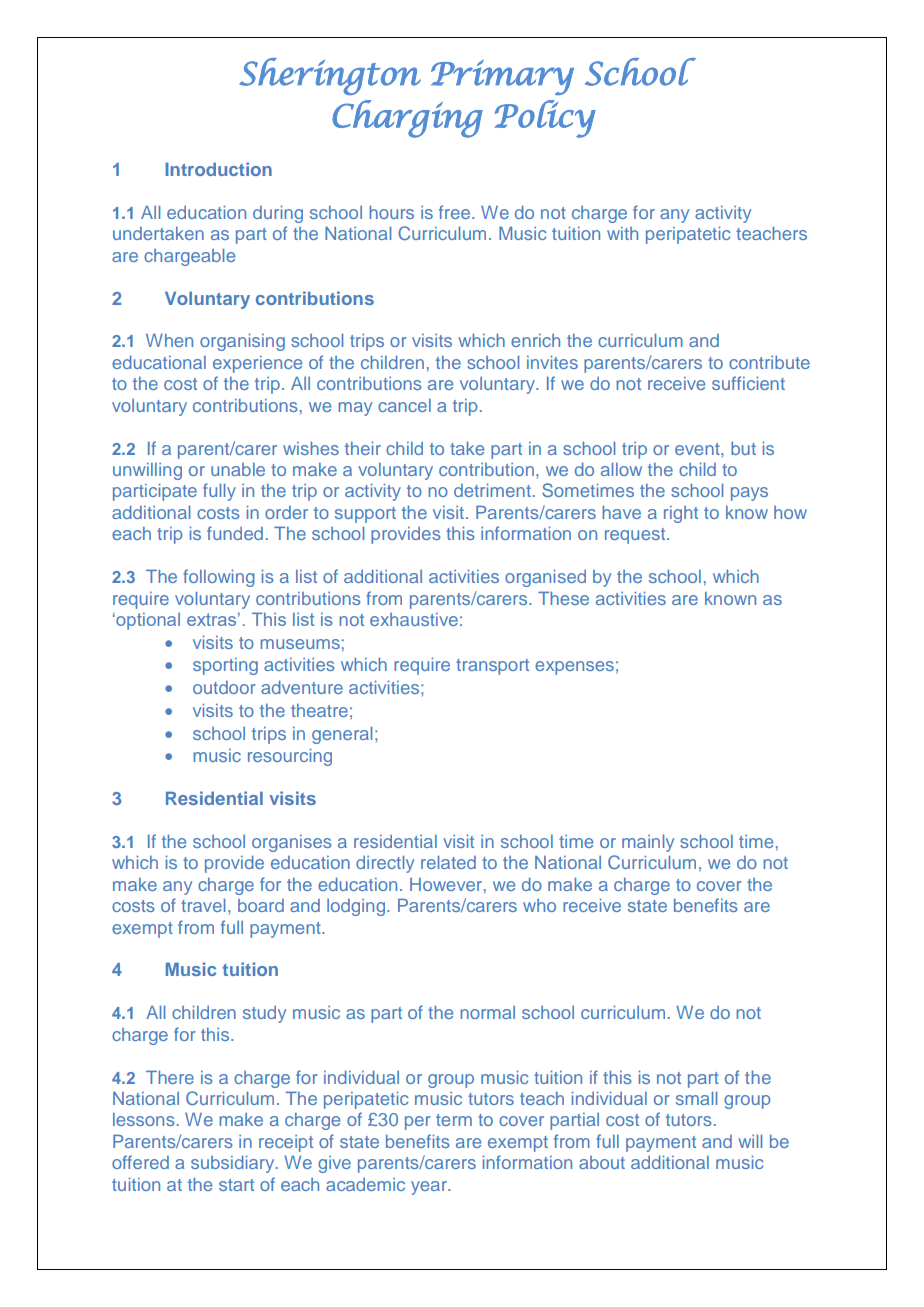 The width and height of the screenshot is (924, 1307). Describe the element at coordinates (492, 490) in the screenshot. I see `detriment` at that location.
